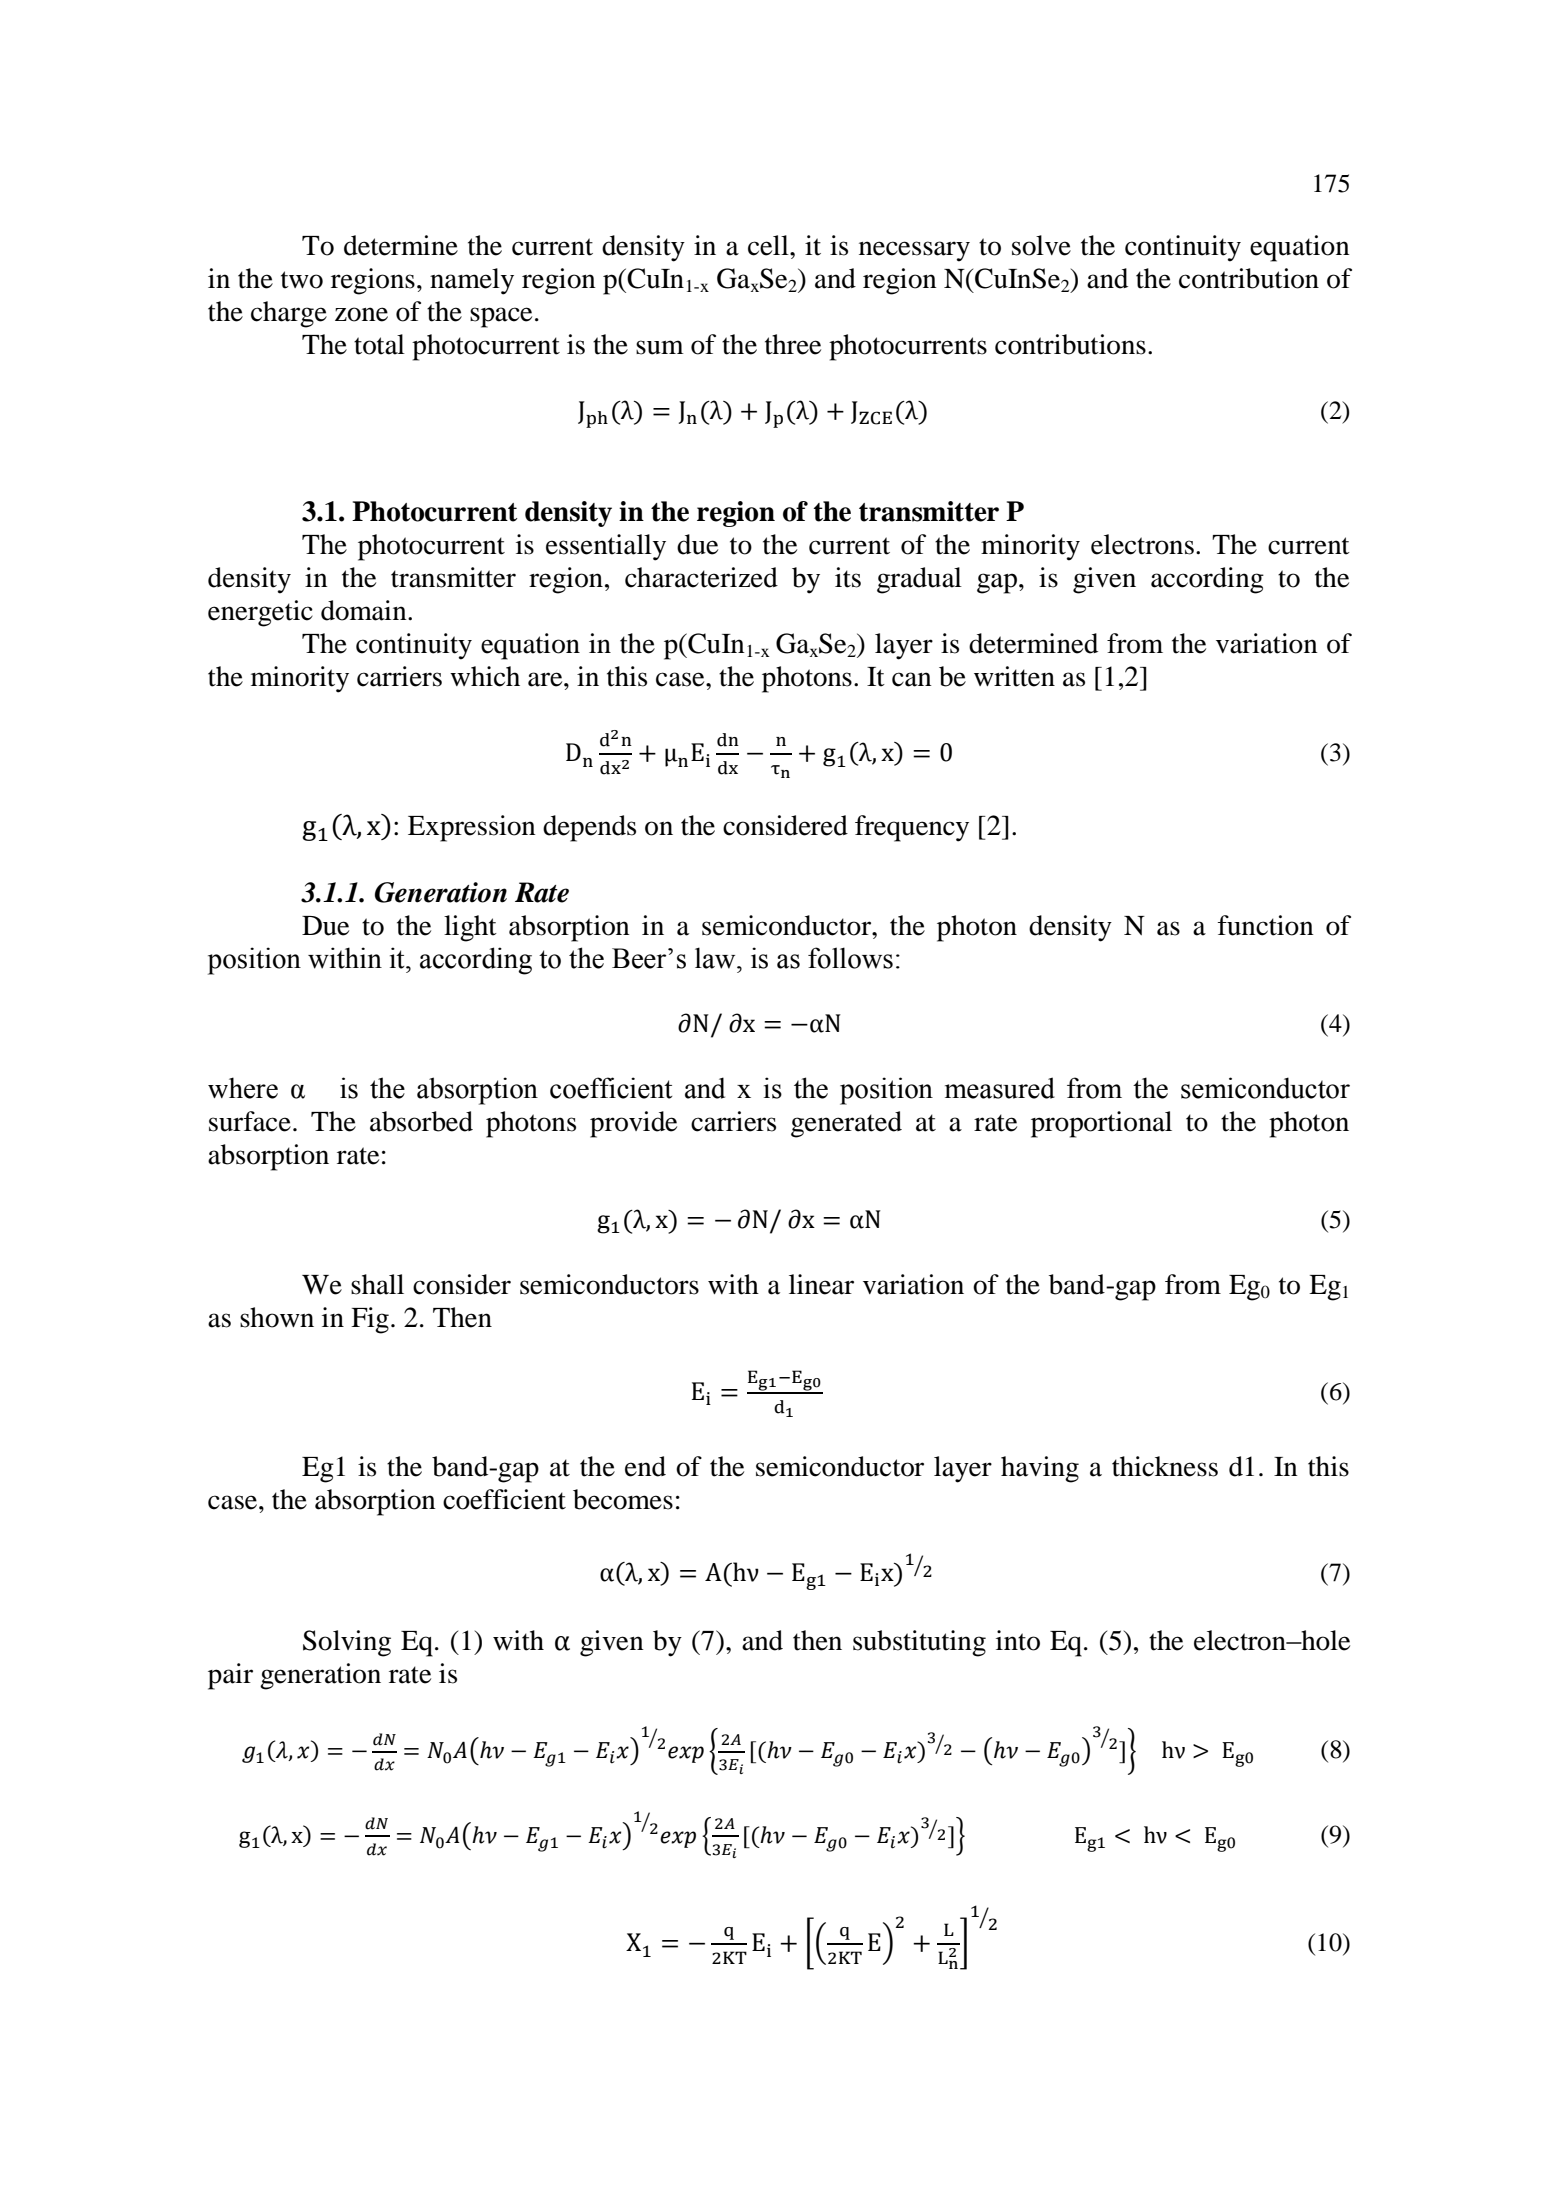 The width and height of the page is (1558, 2203). I want to click on solve, so click(1041, 245).
